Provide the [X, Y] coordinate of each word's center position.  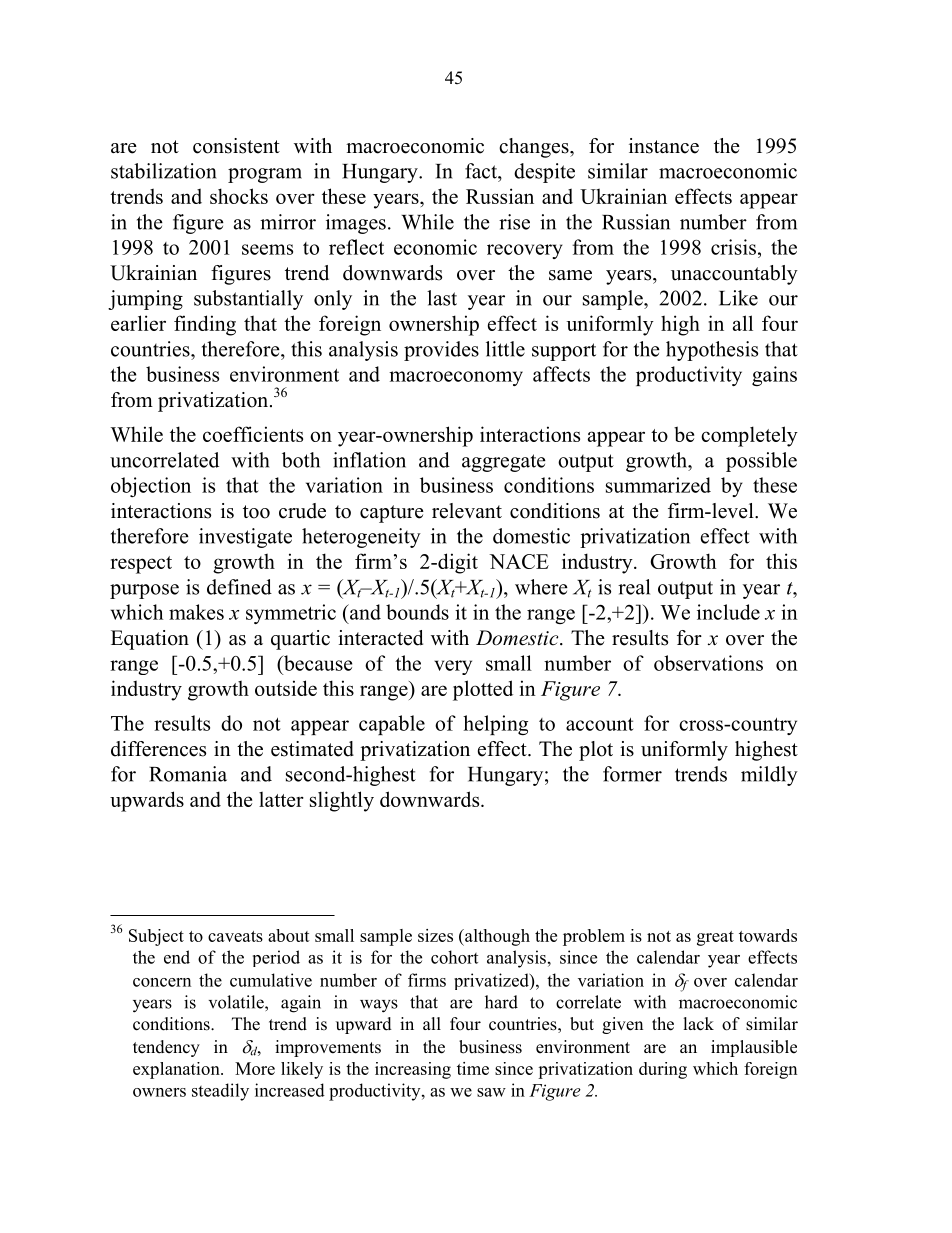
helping [495, 725]
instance [664, 146]
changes [535, 148]
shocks [239, 196]
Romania [188, 774]
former [632, 774]
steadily [220, 1092]
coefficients [253, 434]
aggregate [504, 463]
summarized [658, 485]
